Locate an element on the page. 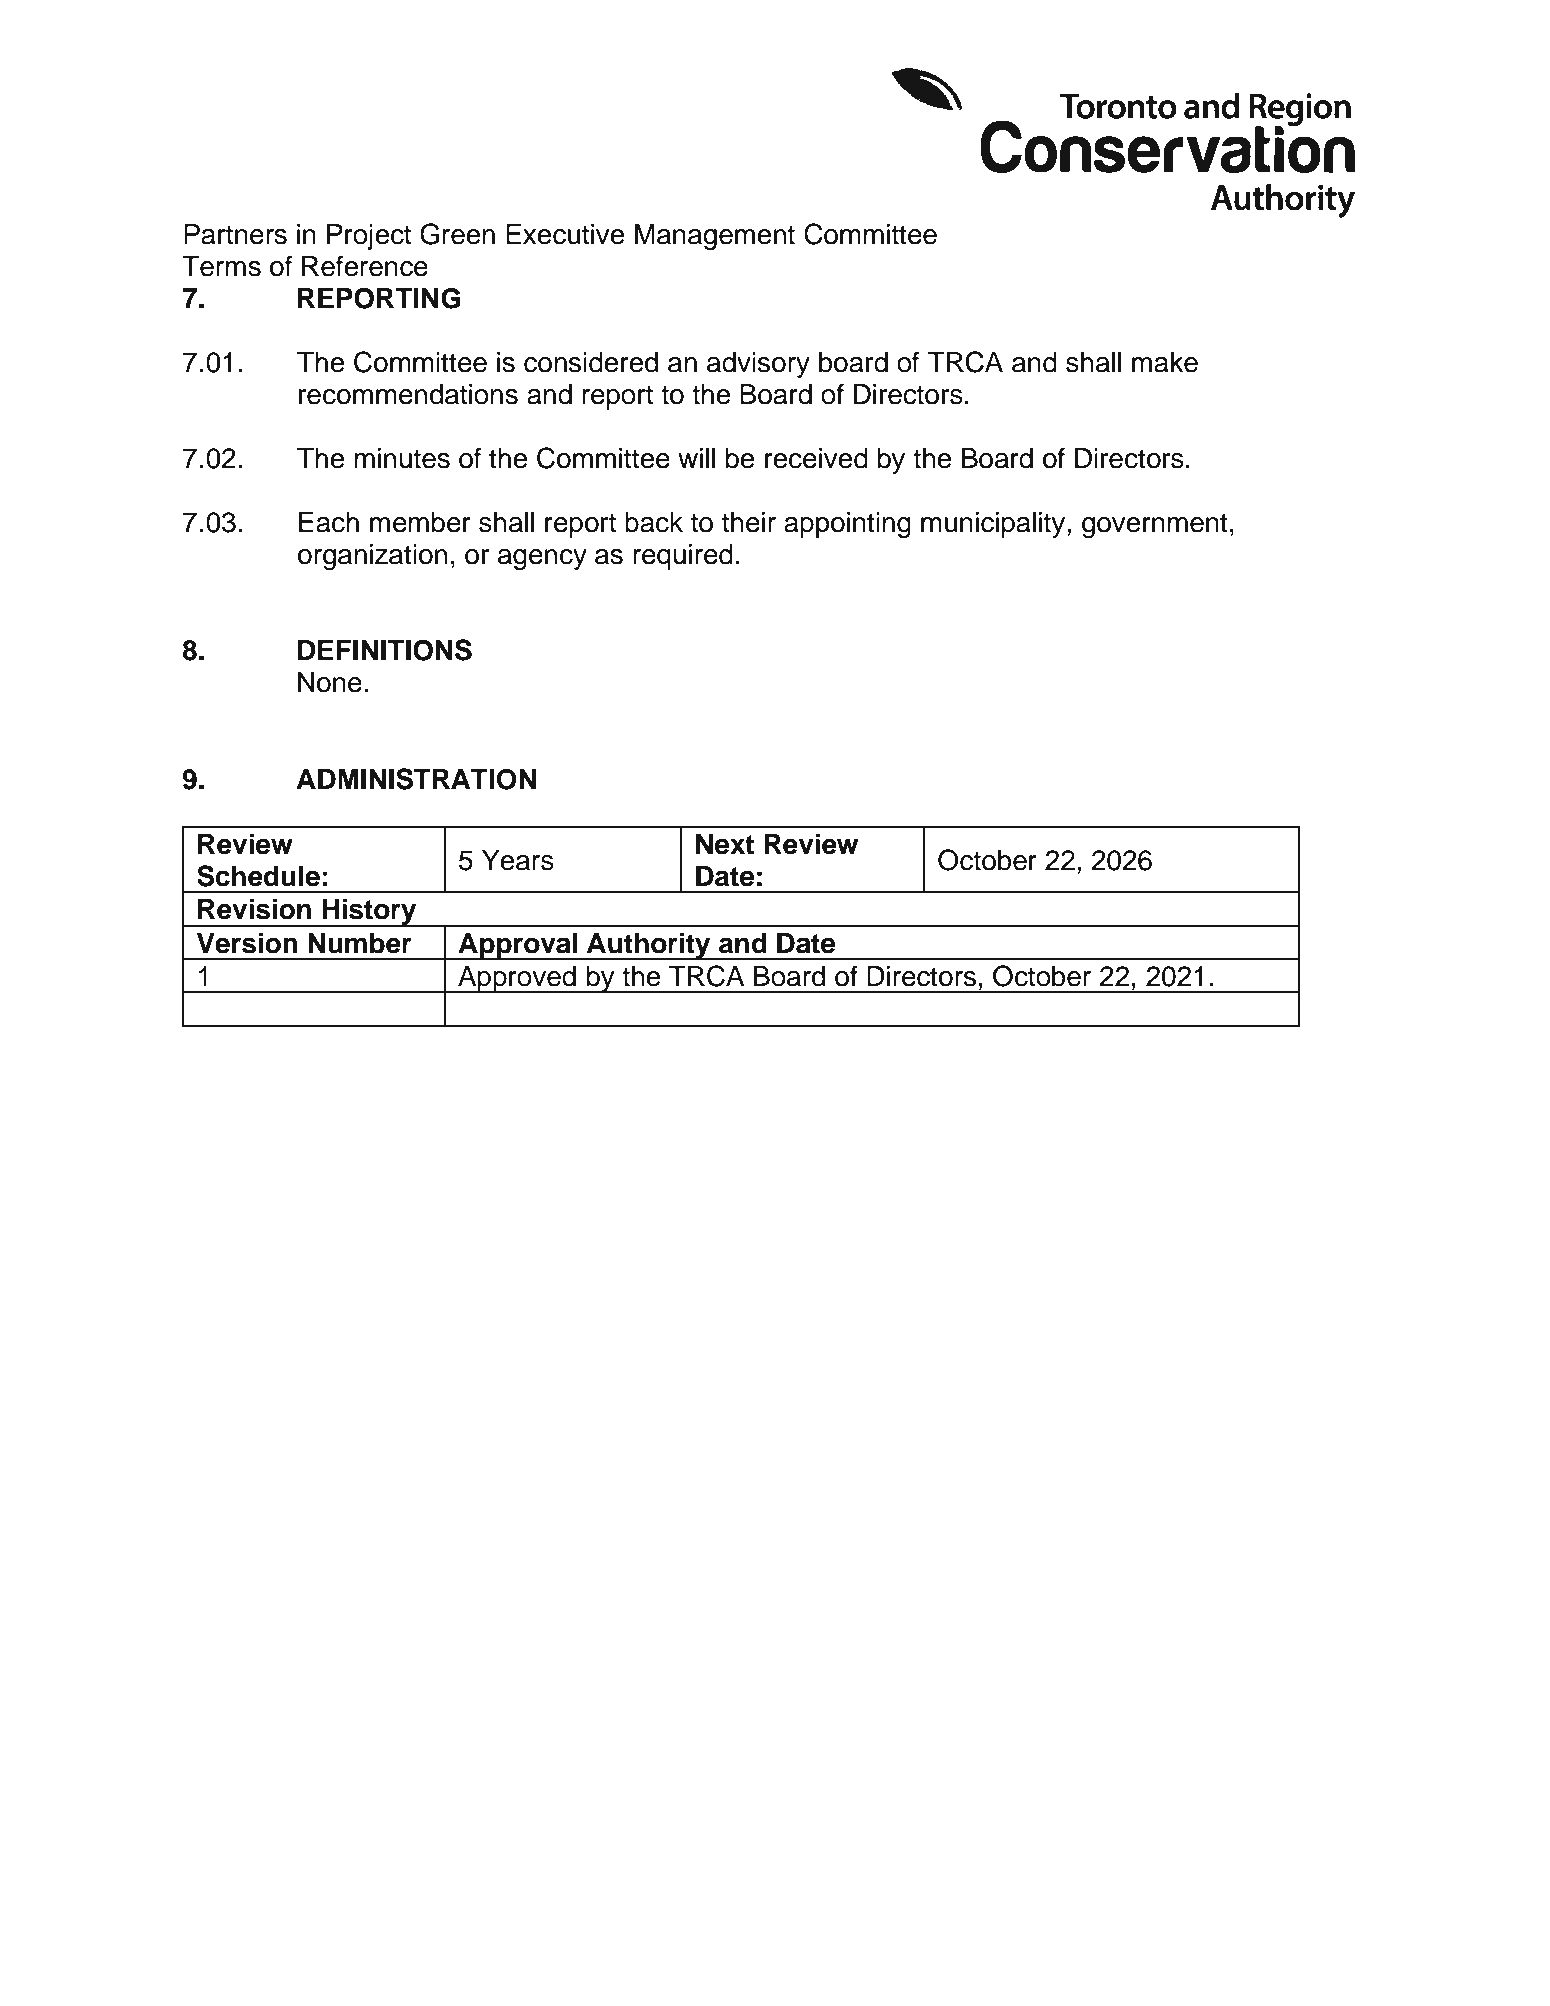 The height and width of the document is (2006, 1550). required is located at coordinates (683, 557).
